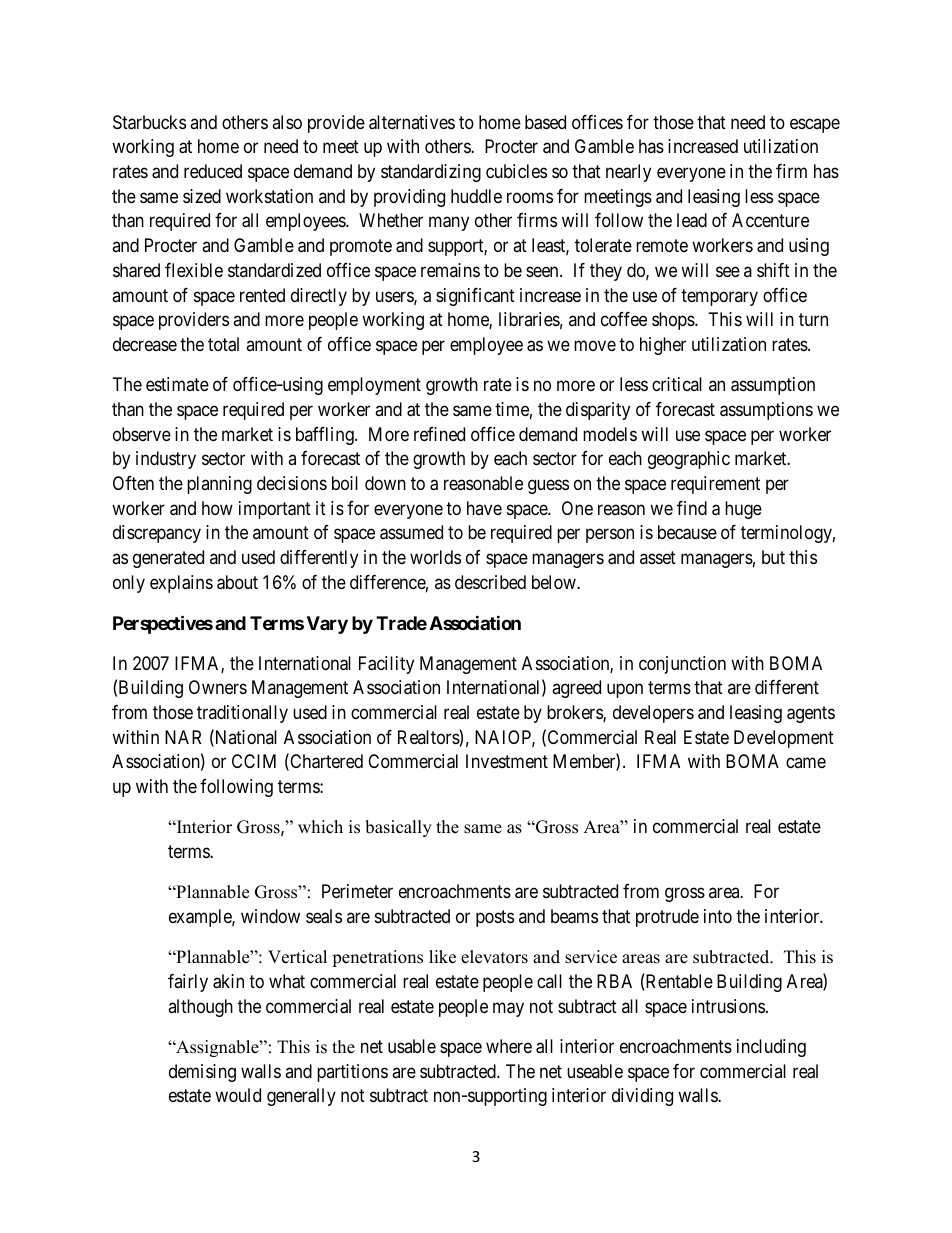 The width and height of the screenshot is (952, 1233). What do you see at coordinates (183, 737) in the screenshot?
I see `NAR` at bounding box center [183, 737].
